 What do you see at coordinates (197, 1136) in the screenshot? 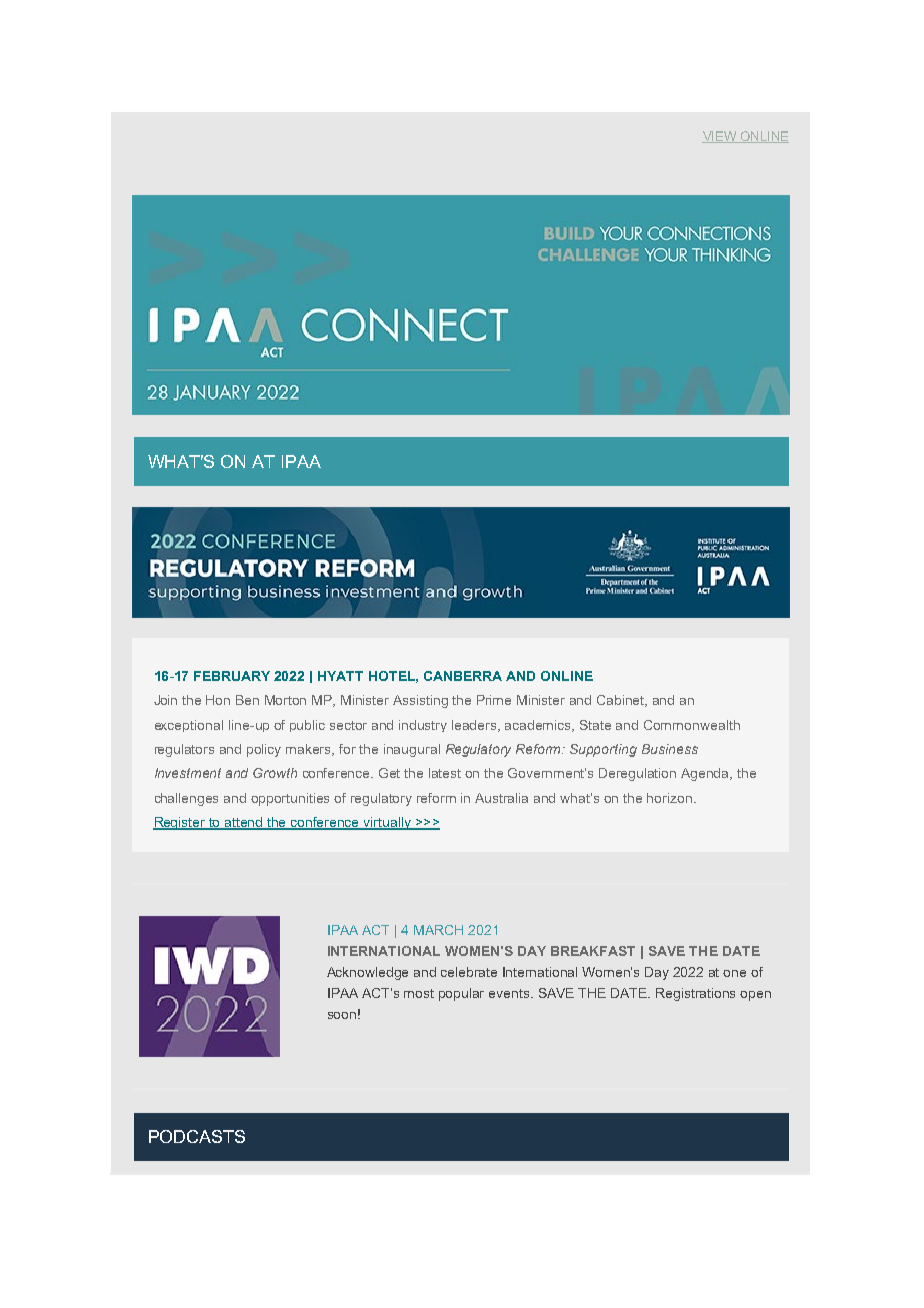
I see `PODCASTS` at bounding box center [197, 1136].
